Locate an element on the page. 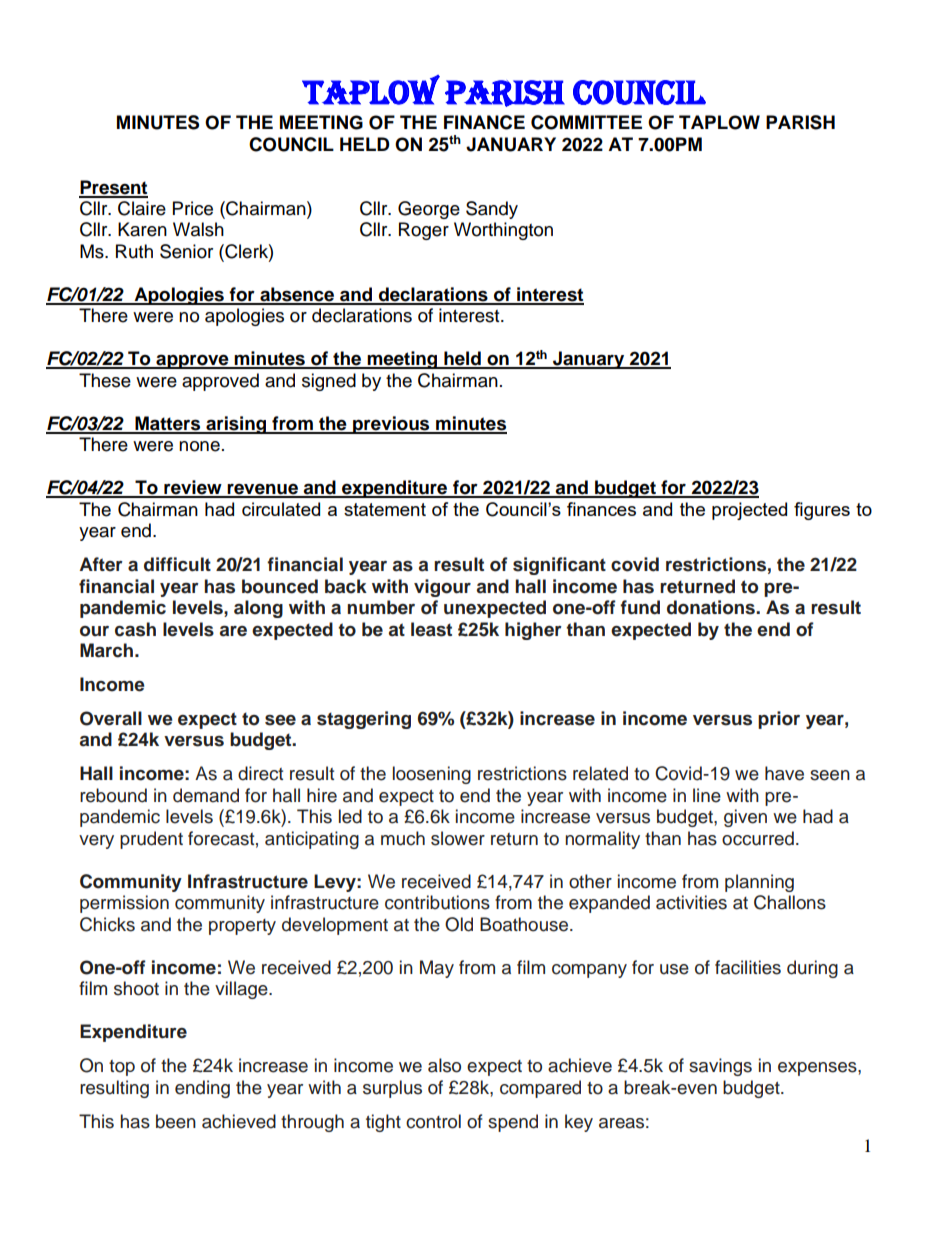  COMMITTEE is located at coordinates (586, 122).
